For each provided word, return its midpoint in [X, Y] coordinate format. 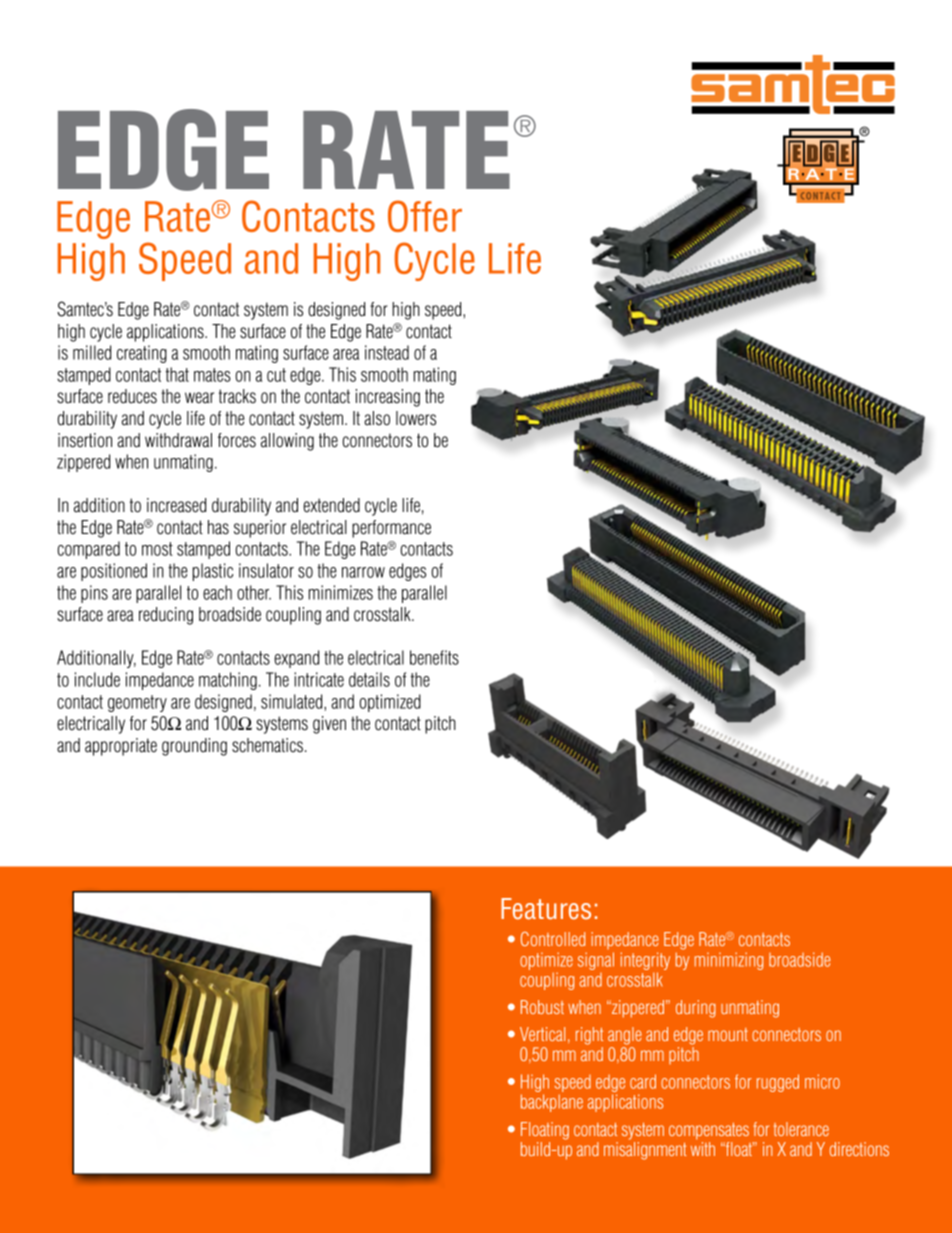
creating [142, 354]
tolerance [801, 1129]
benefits [434, 657]
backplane [552, 1103]
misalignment [645, 1151]
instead [387, 352]
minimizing [729, 961]
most [157, 549]
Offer [425, 216]
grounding [194, 747]
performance [391, 529]
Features [546, 909]
